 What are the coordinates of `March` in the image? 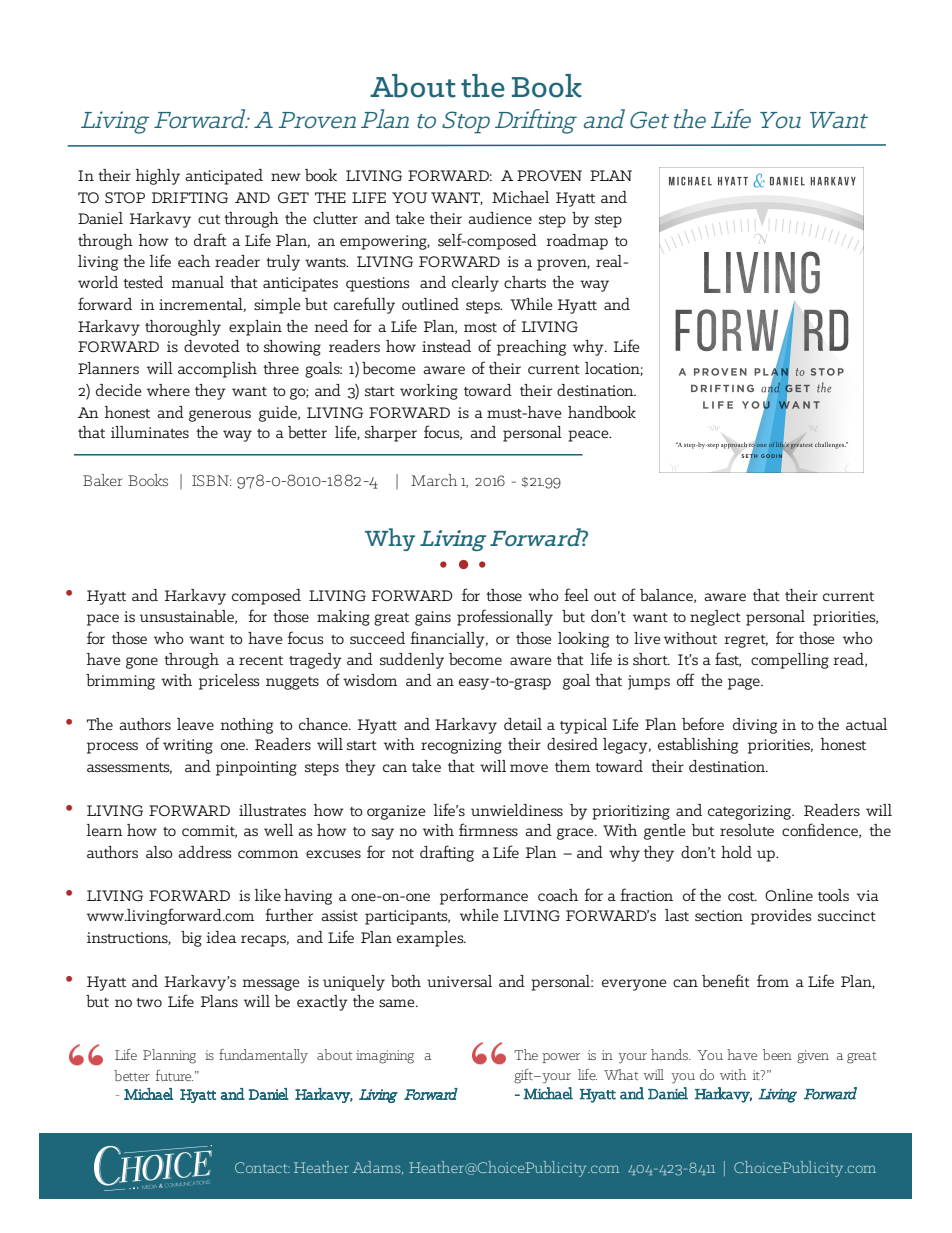 It's located at (434, 480).
